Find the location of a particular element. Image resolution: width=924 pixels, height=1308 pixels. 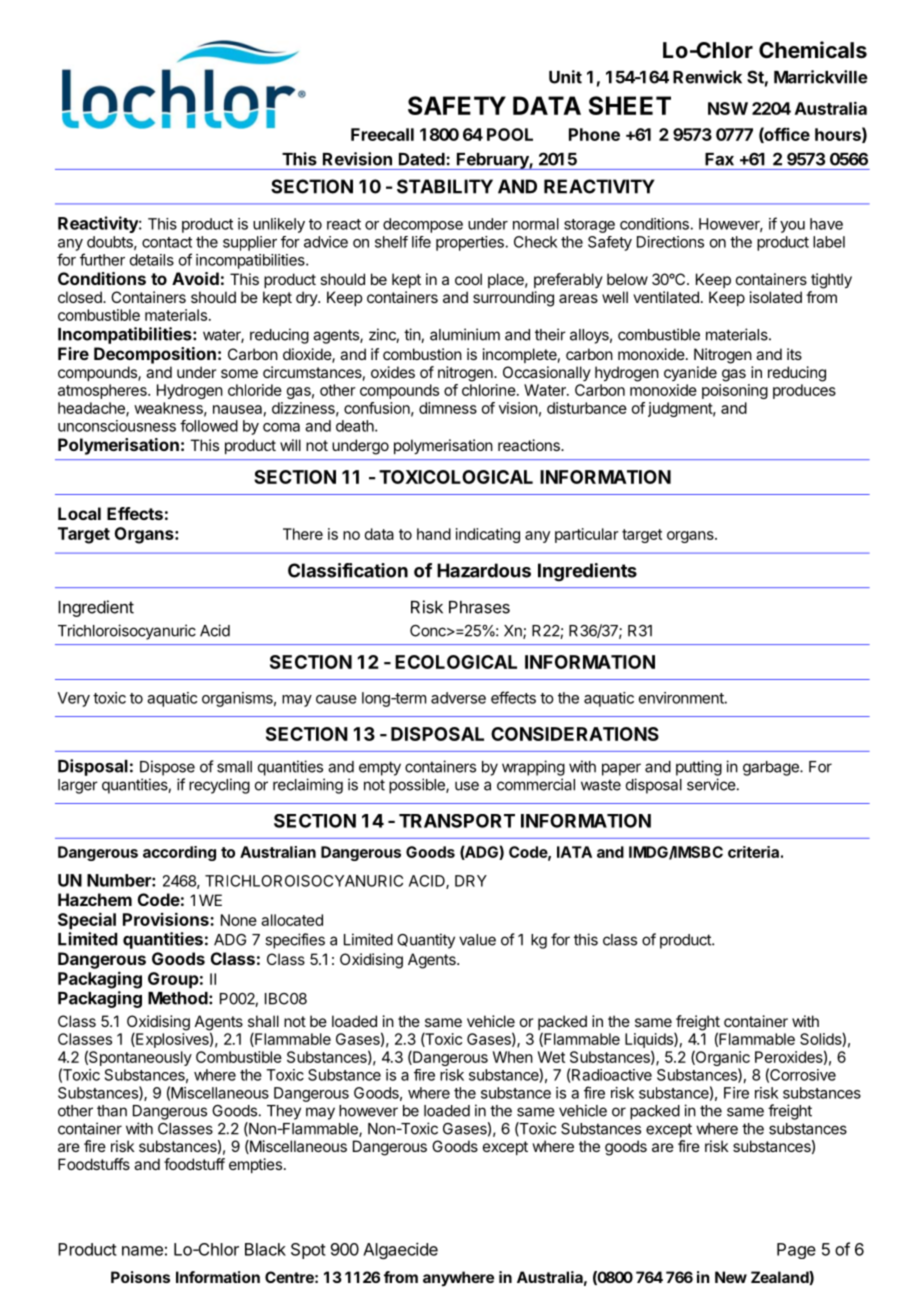

NSW is located at coordinates (728, 108).
